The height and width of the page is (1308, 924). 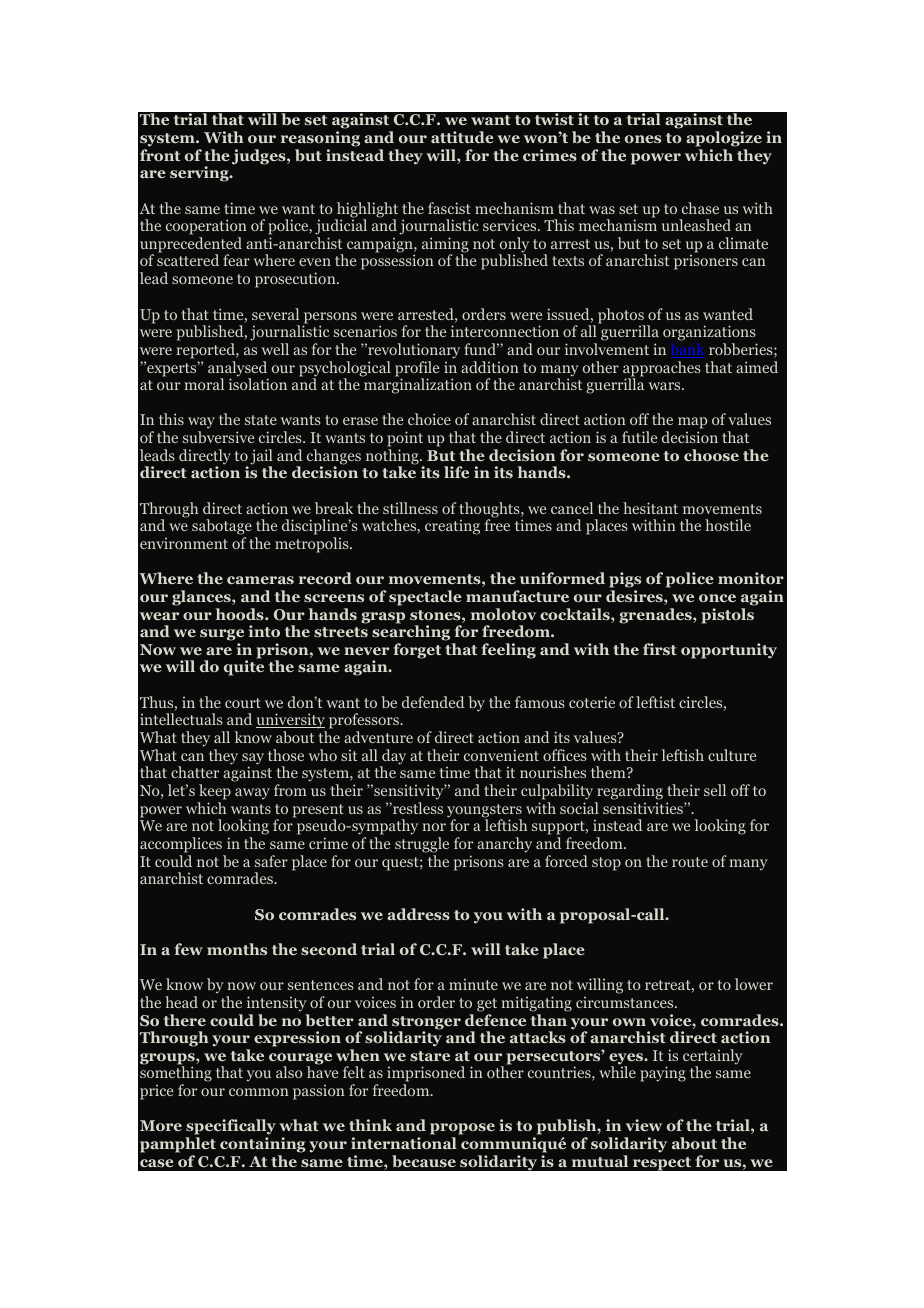 What do you see at coordinates (456, 472) in the page?
I see `life` at bounding box center [456, 472].
